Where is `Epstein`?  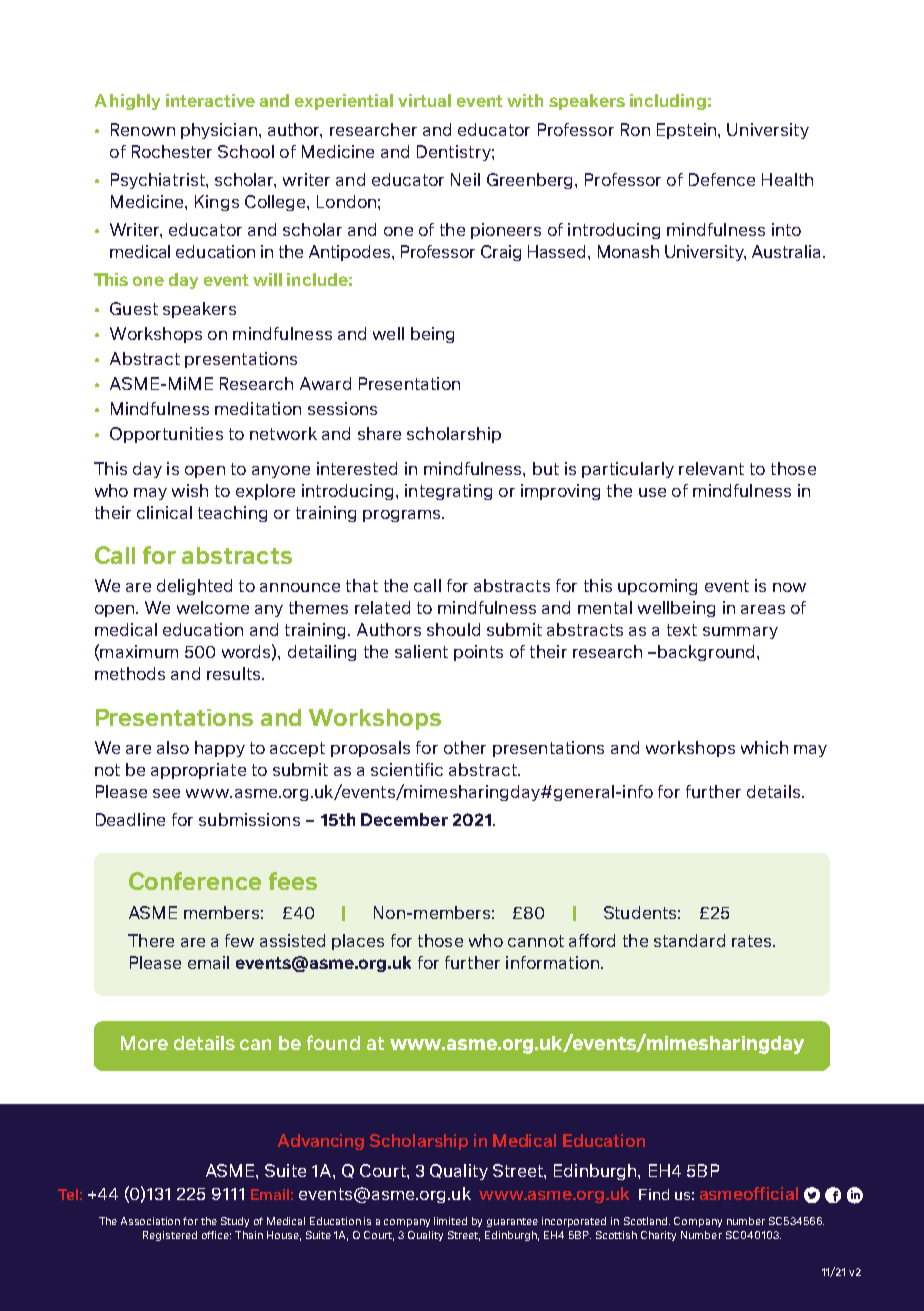
Epstein is located at coordinates (688, 131).
